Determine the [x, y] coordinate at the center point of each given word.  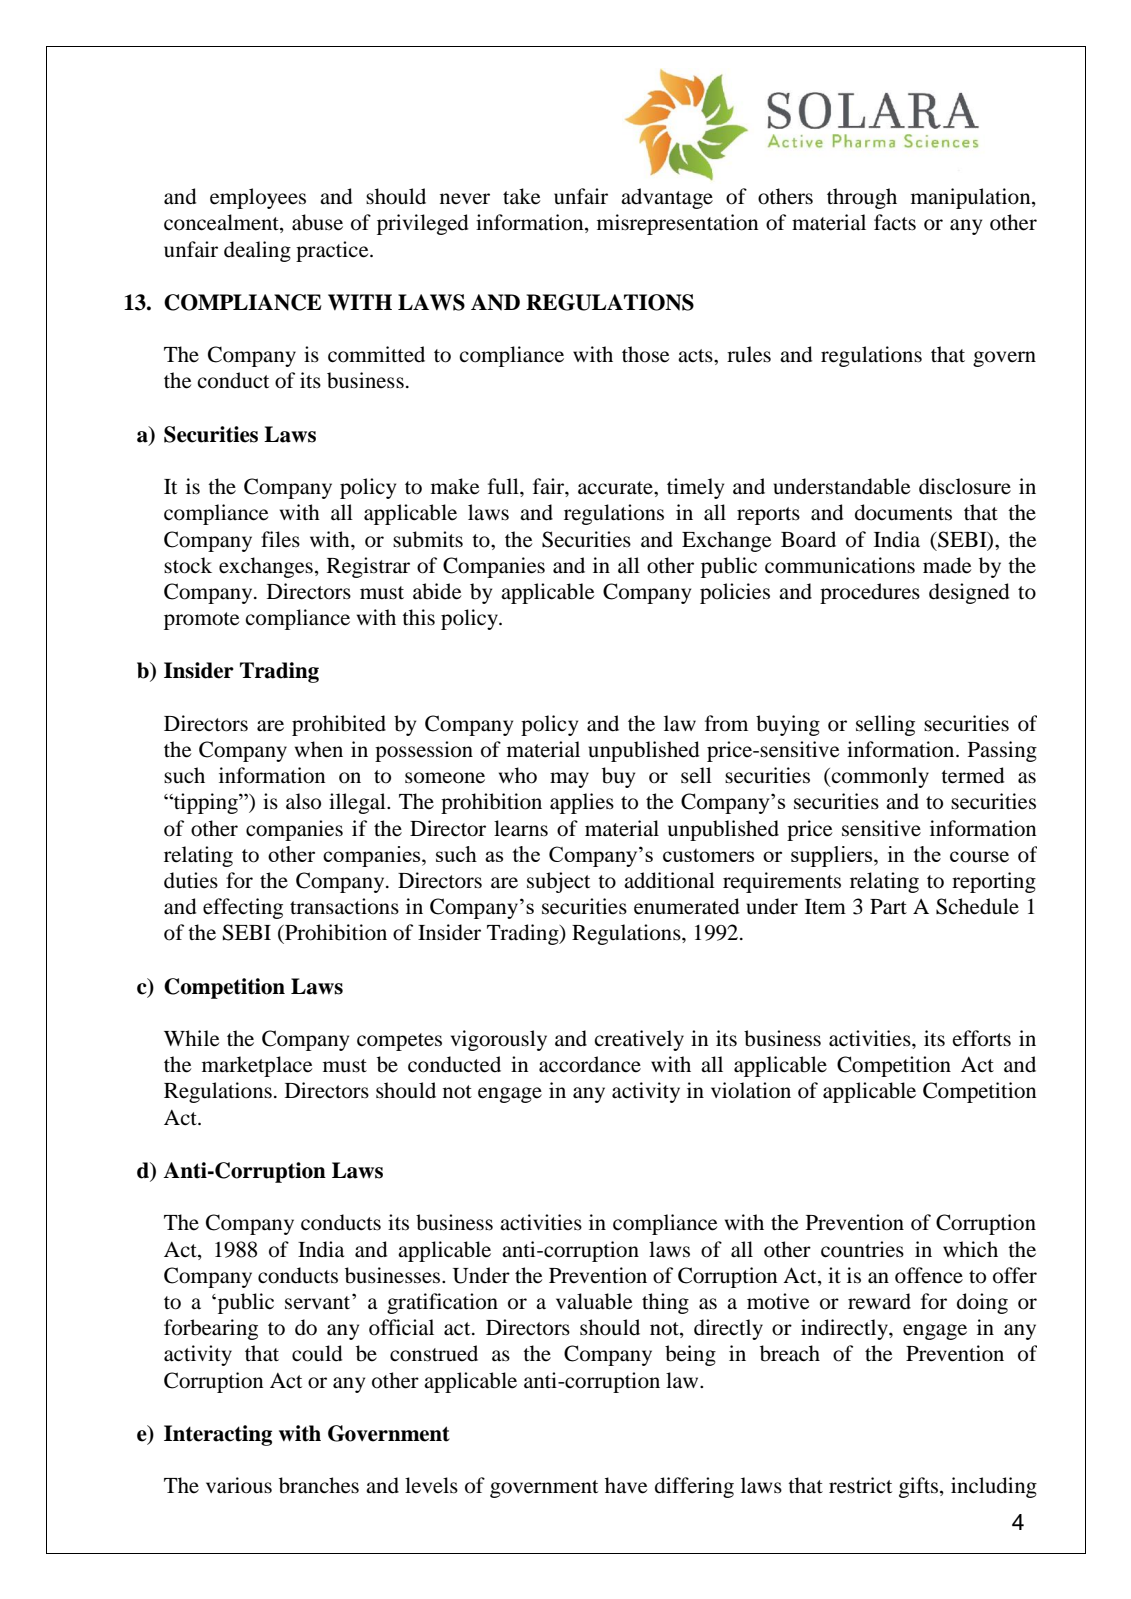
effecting [243, 908]
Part [888, 907]
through [862, 198]
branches [319, 1485]
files [280, 539]
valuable [594, 1301]
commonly [880, 777]
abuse [317, 222]
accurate [616, 488]
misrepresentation [677, 224]
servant [319, 1302]
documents [903, 512]
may [569, 780]
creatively [639, 1040]
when [319, 749]
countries [862, 1249]
